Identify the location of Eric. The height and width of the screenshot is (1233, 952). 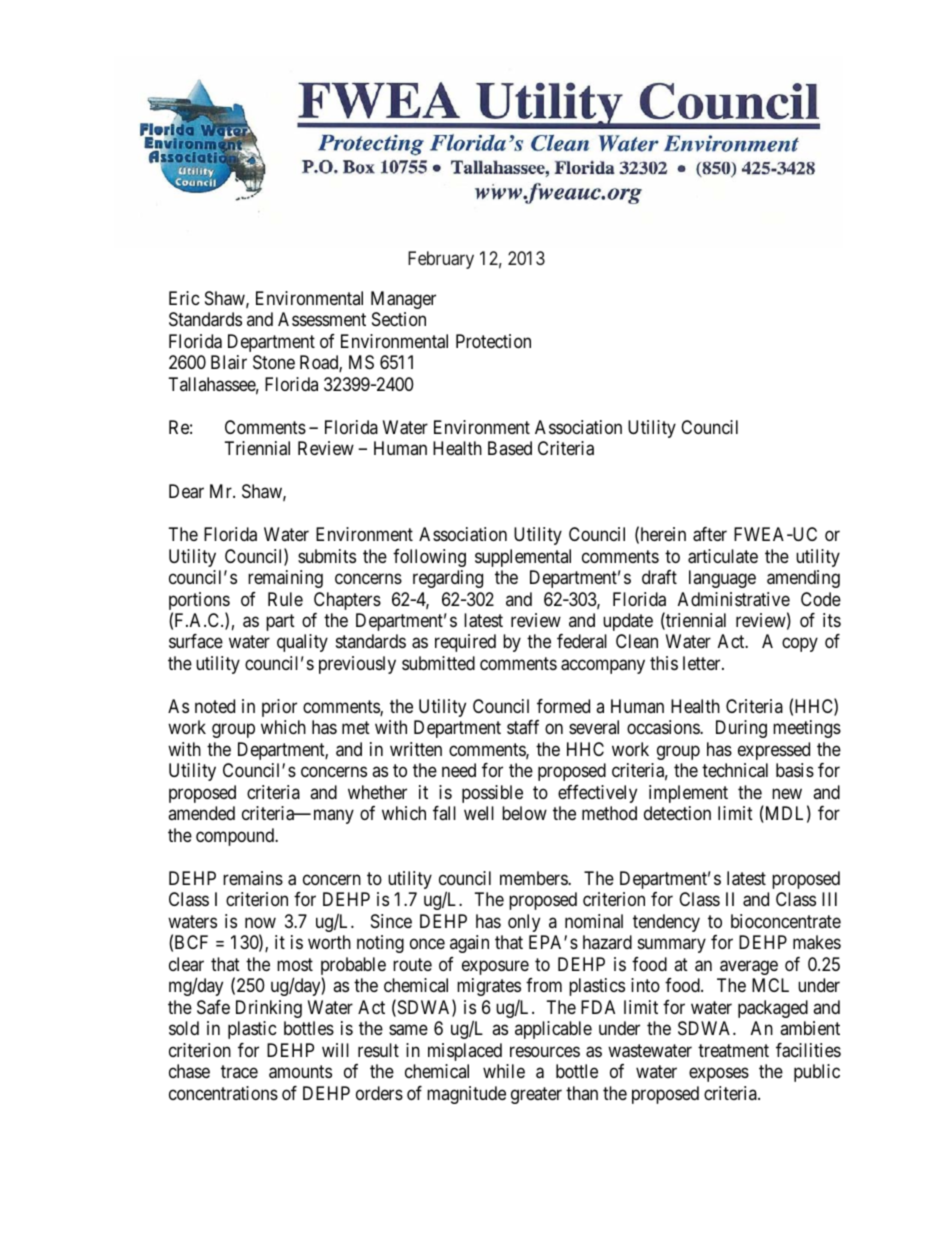
(184, 298).
